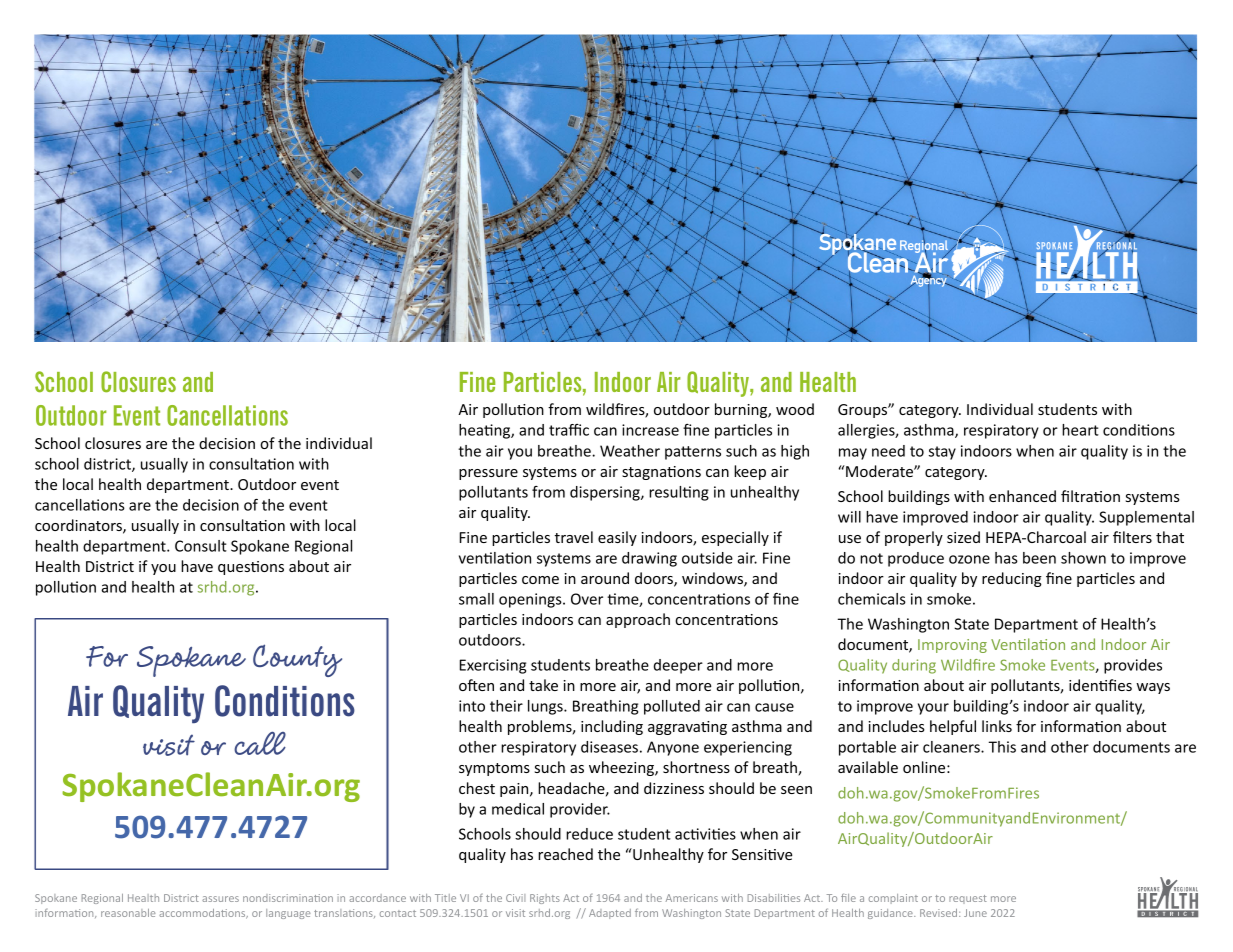 The width and height of the screenshot is (1233, 952). What do you see at coordinates (678, 666) in the screenshot?
I see `deeper` at bounding box center [678, 666].
